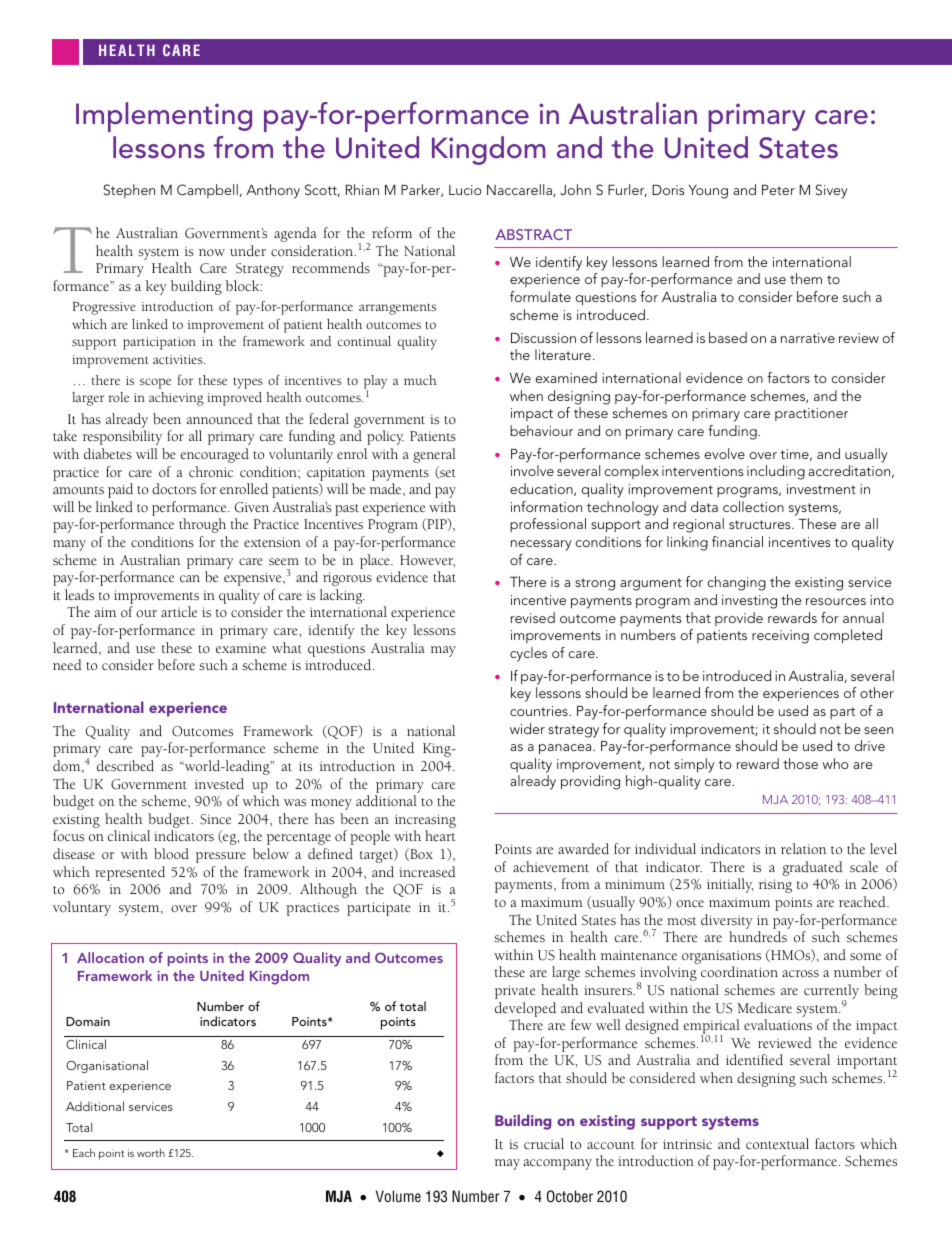 This screenshot has height=1248, width=952. Describe the element at coordinates (465, 190) in the screenshot. I see `Lucio` at that location.
